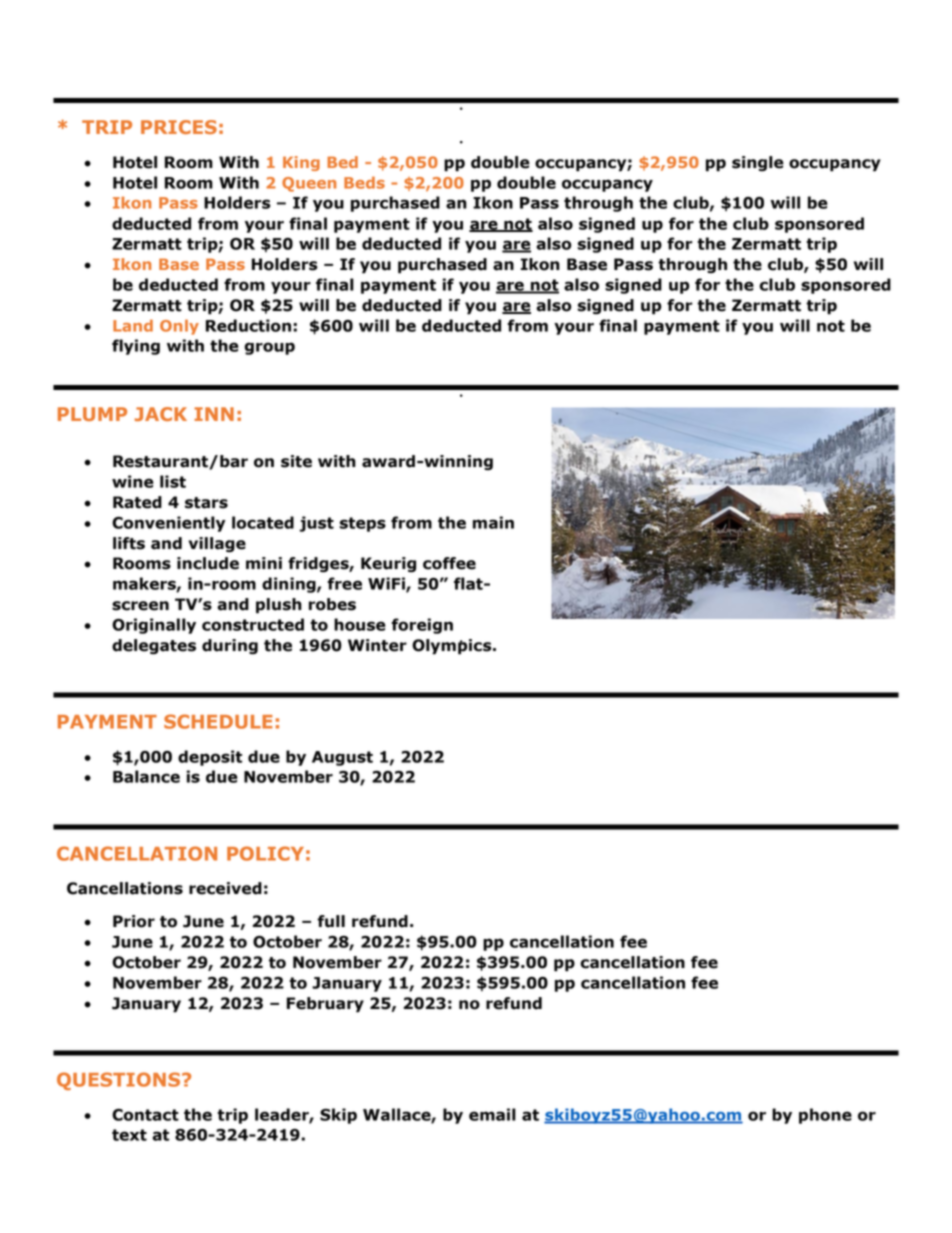  What do you see at coordinates (758, 163) in the screenshot?
I see `single` at bounding box center [758, 163].
